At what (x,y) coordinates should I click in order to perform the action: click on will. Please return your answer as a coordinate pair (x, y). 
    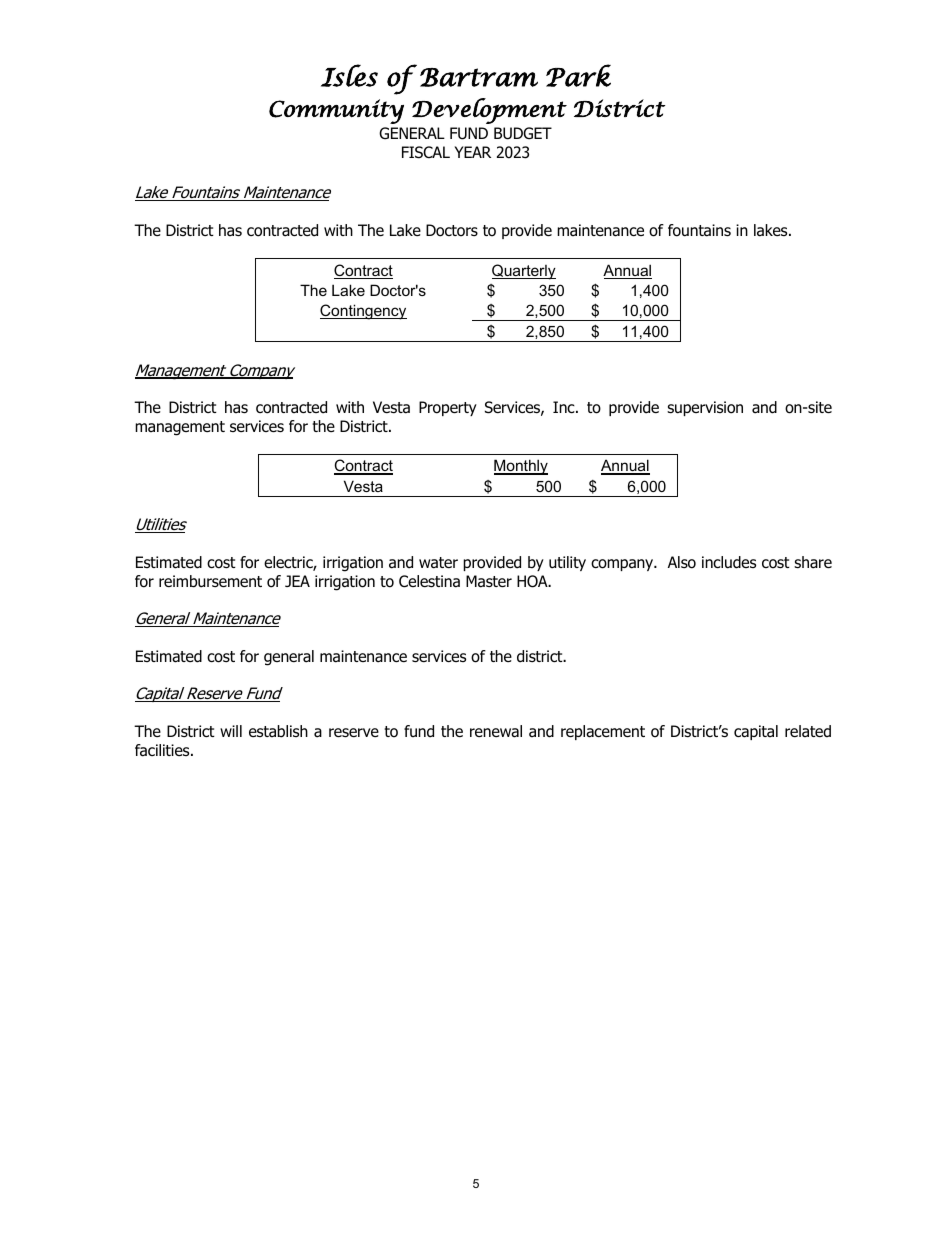
    Looking at the image, I should click on (231, 731).
